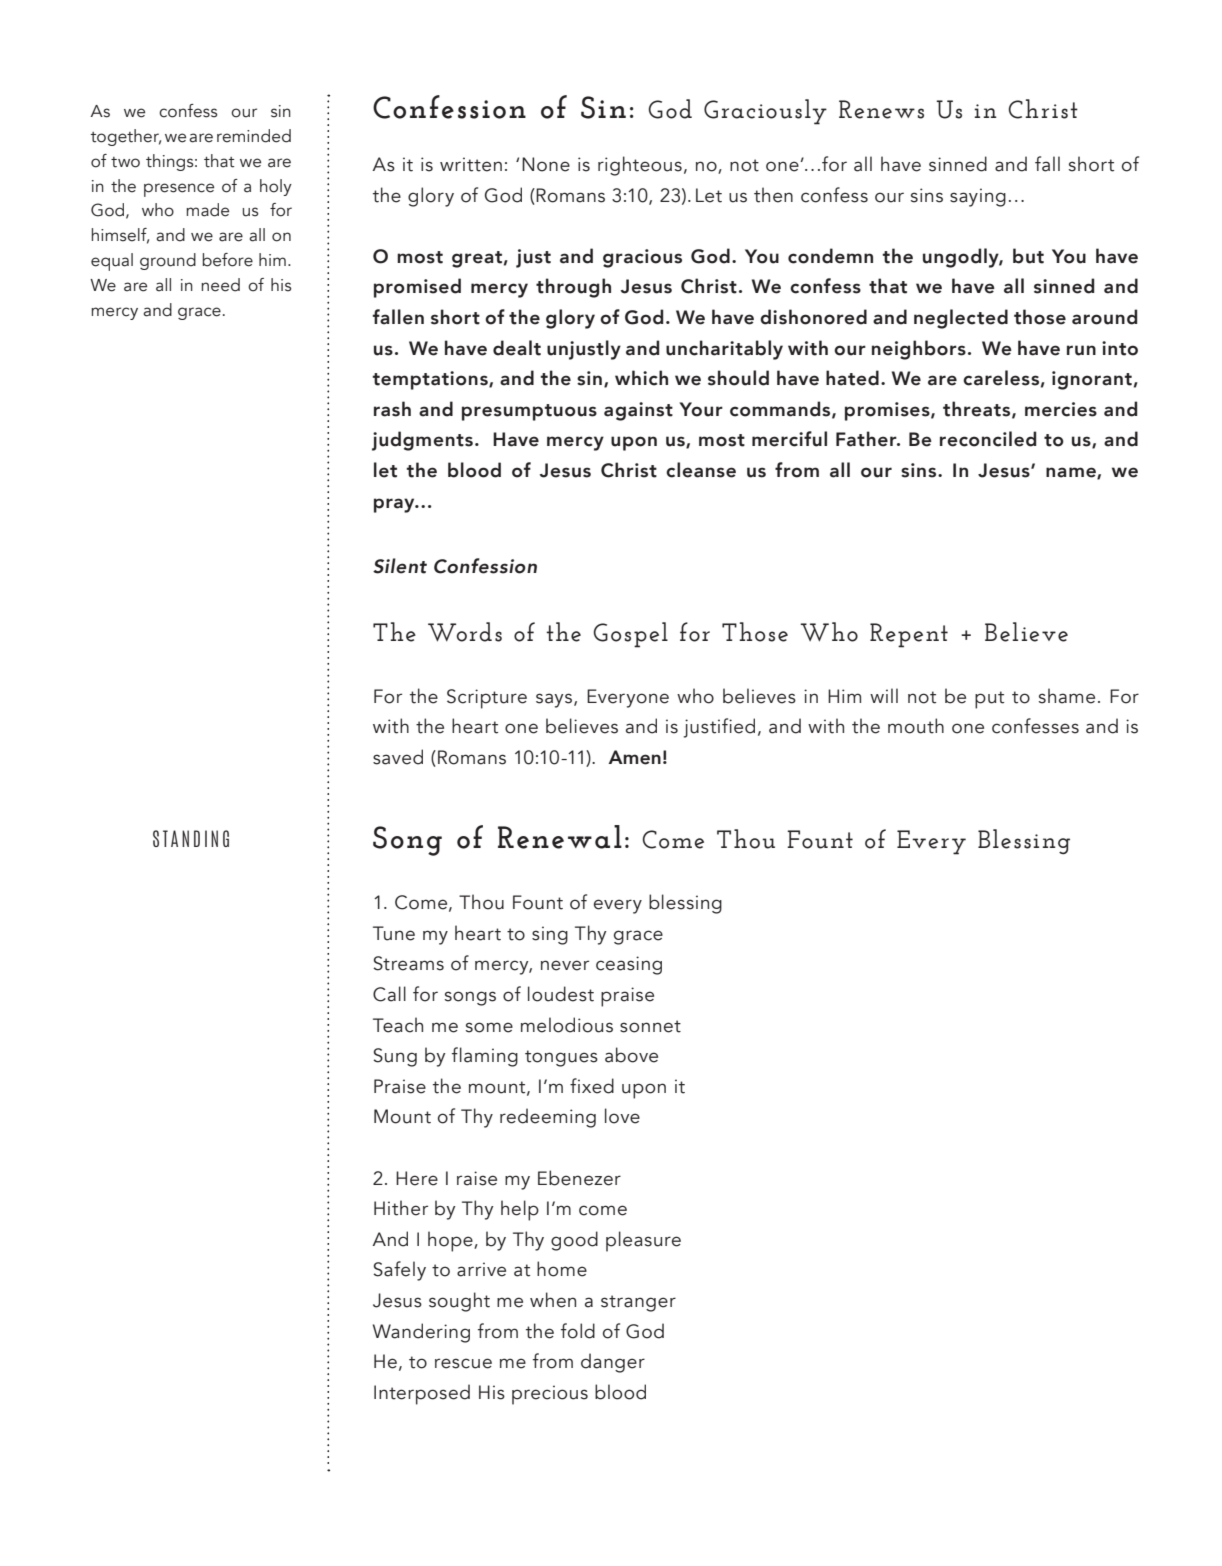  I want to click on Repent, so click(909, 635).
